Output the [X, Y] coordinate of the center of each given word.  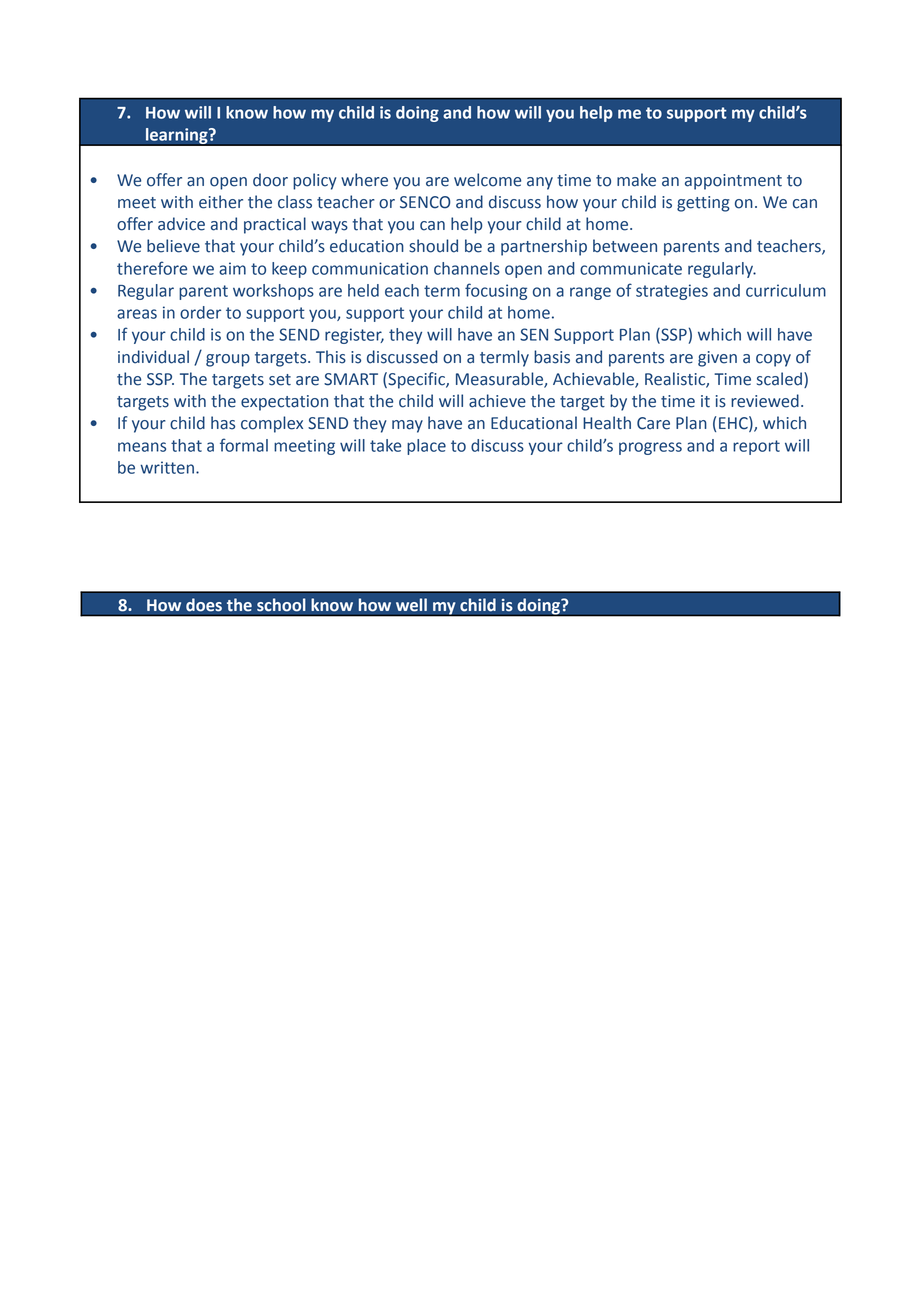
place [426, 447]
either [221, 202]
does [204, 605]
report [756, 447]
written [167, 467]
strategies [672, 292]
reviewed [765, 401]
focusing [496, 291]
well [411, 605]
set [280, 380]
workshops [273, 292]
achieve [497, 401]
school [281, 605]
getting [703, 204]
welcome [487, 180]
